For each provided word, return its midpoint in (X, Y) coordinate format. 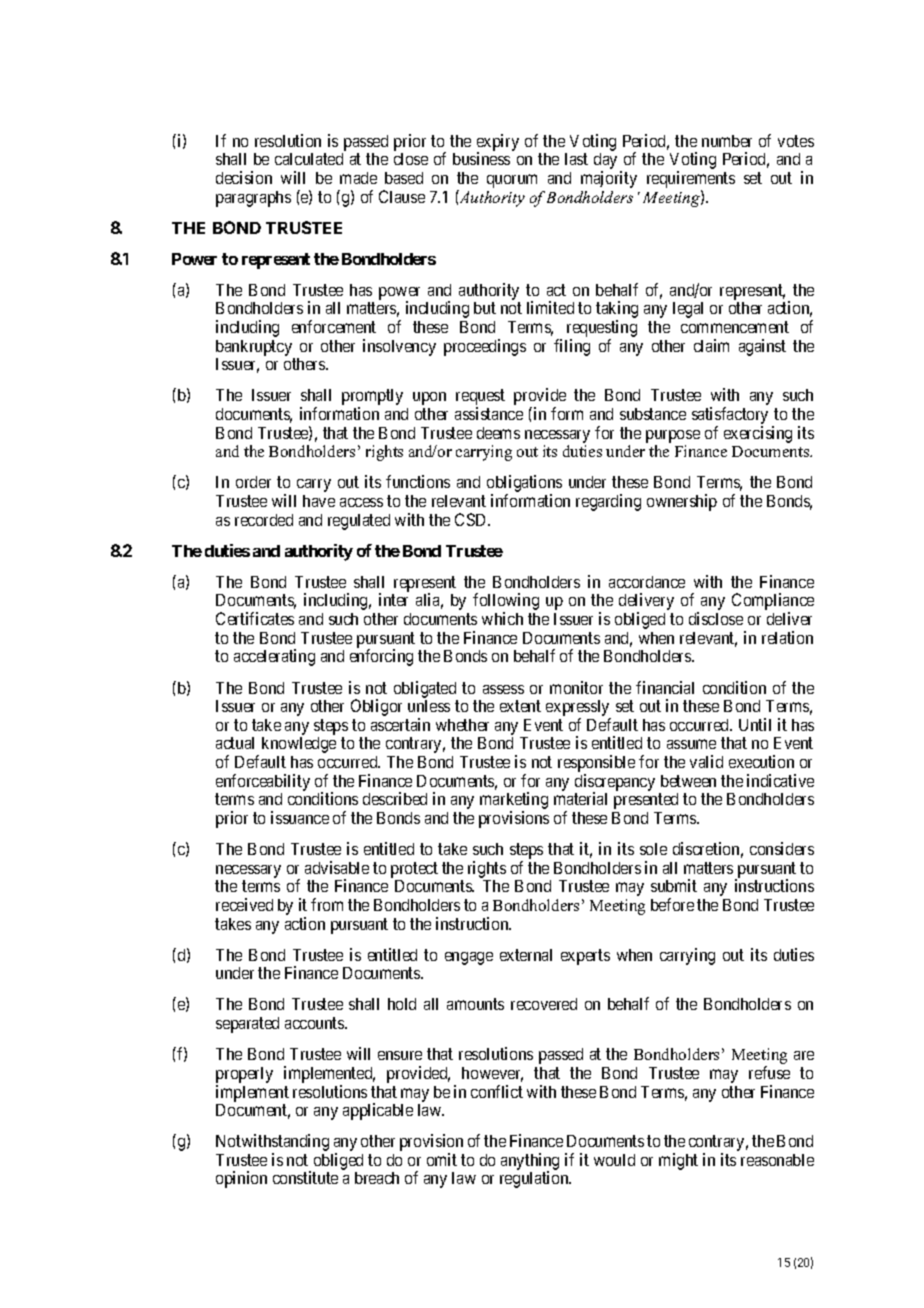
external (526, 955)
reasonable (777, 1160)
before (672, 904)
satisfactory (730, 417)
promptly (372, 398)
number (727, 141)
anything (530, 1163)
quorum (512, 181)
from (327, 904)
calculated (309, 159)
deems (498, 433)
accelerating (274, 657)
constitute (305, 1177)
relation (787, 637)
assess (503, 689)
